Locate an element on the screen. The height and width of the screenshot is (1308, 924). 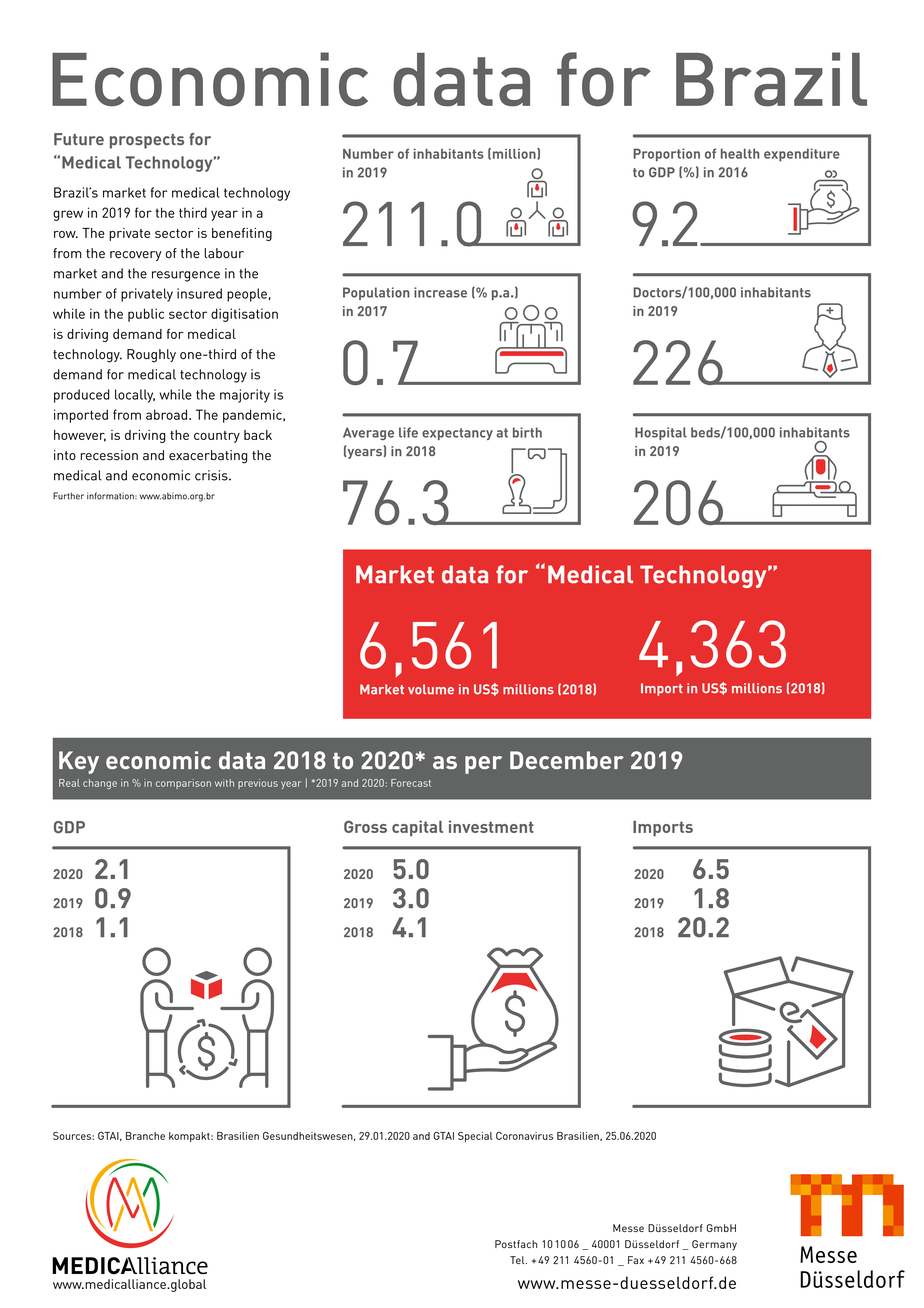
prospects is located at coordinates (147, 141).
